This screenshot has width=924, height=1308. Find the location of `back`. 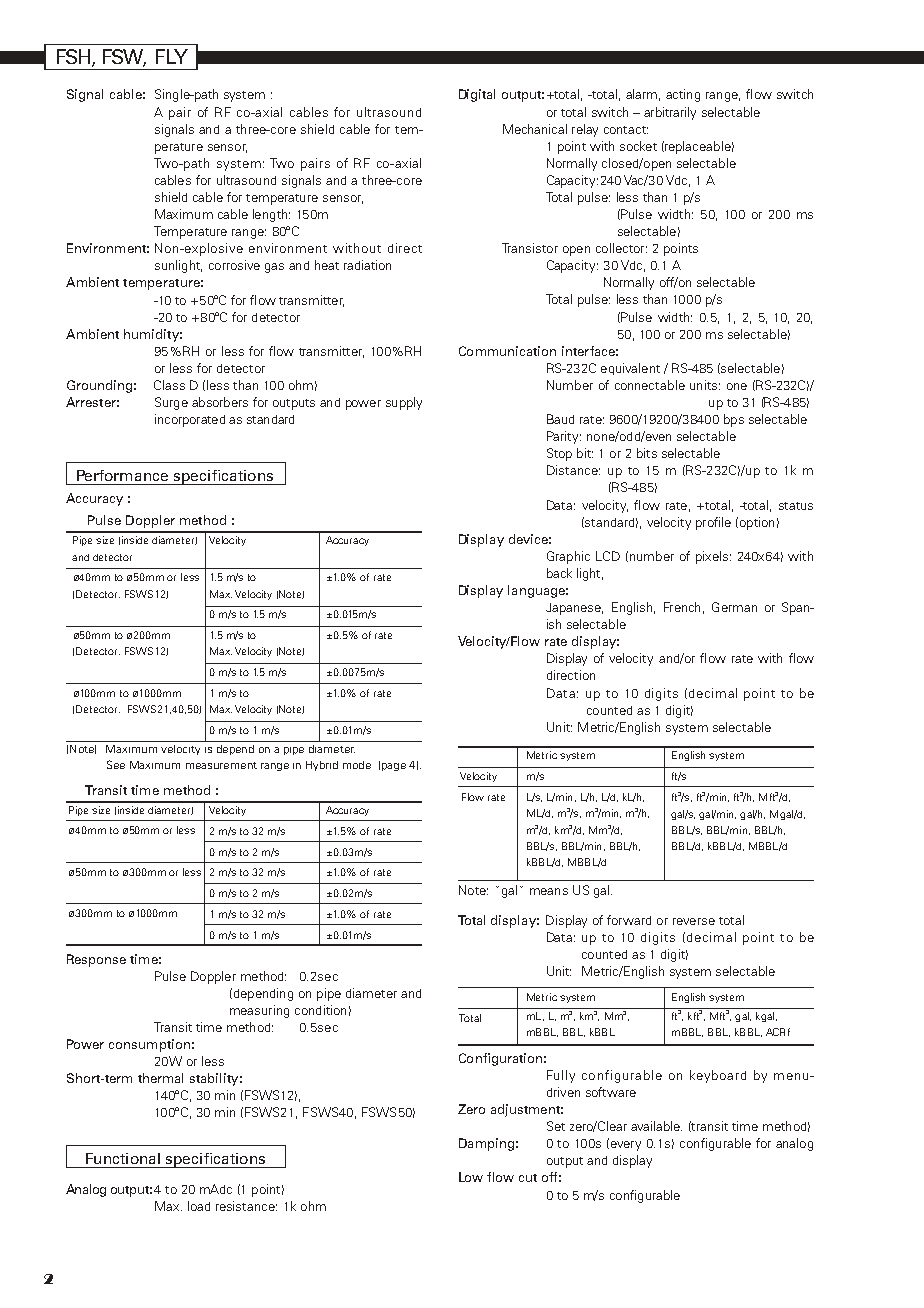

back is located at coordinates (559, 573).
